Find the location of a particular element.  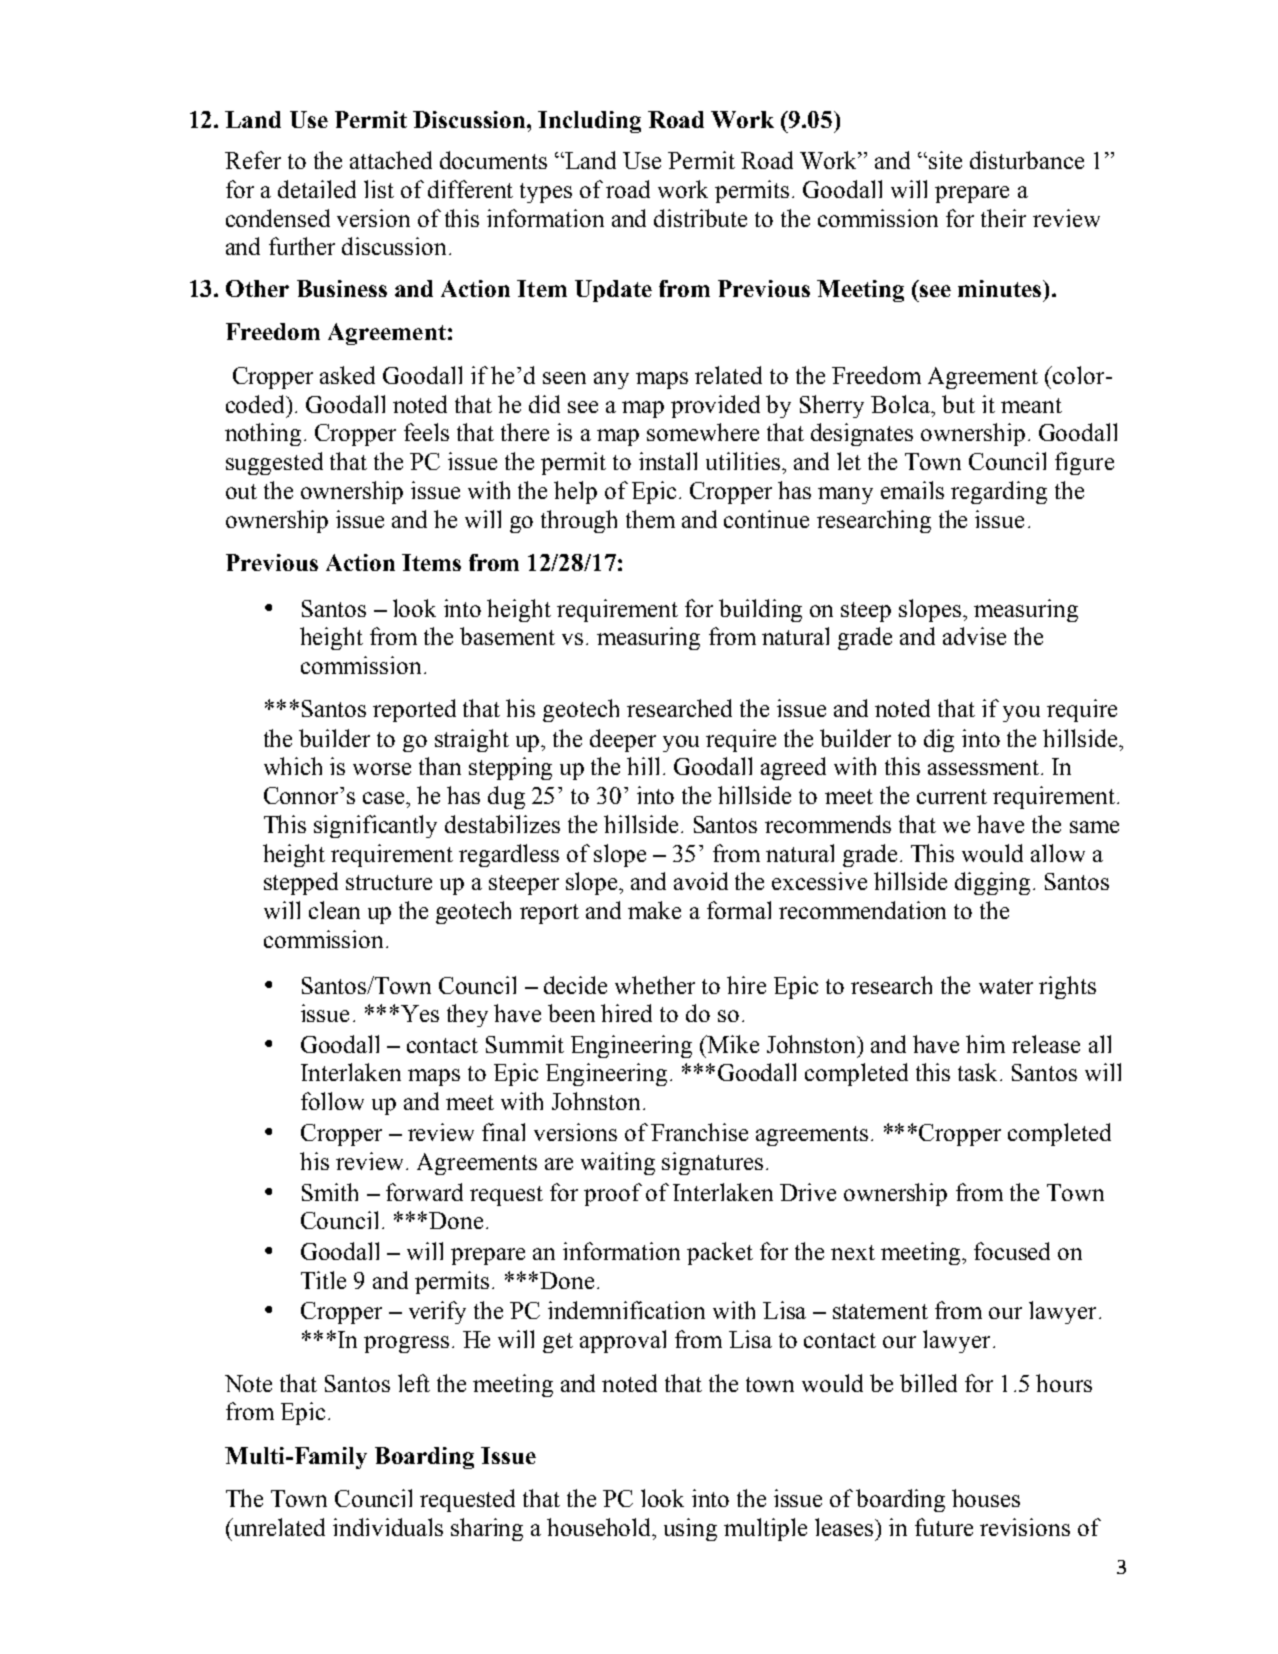

somewhere is located at coordinates (703, 432).
